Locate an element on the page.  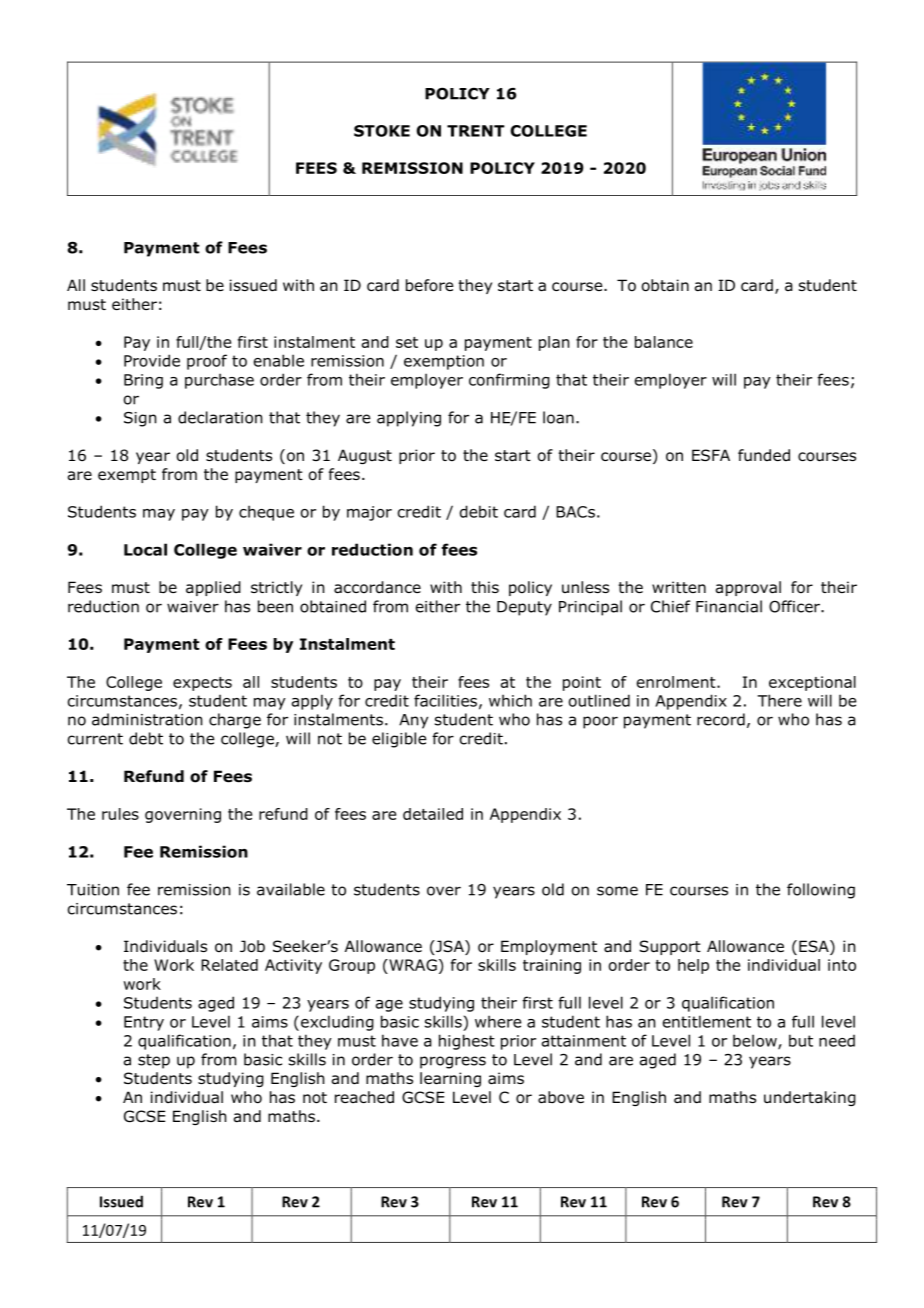
Financial is located at coordinates (729, 606).
